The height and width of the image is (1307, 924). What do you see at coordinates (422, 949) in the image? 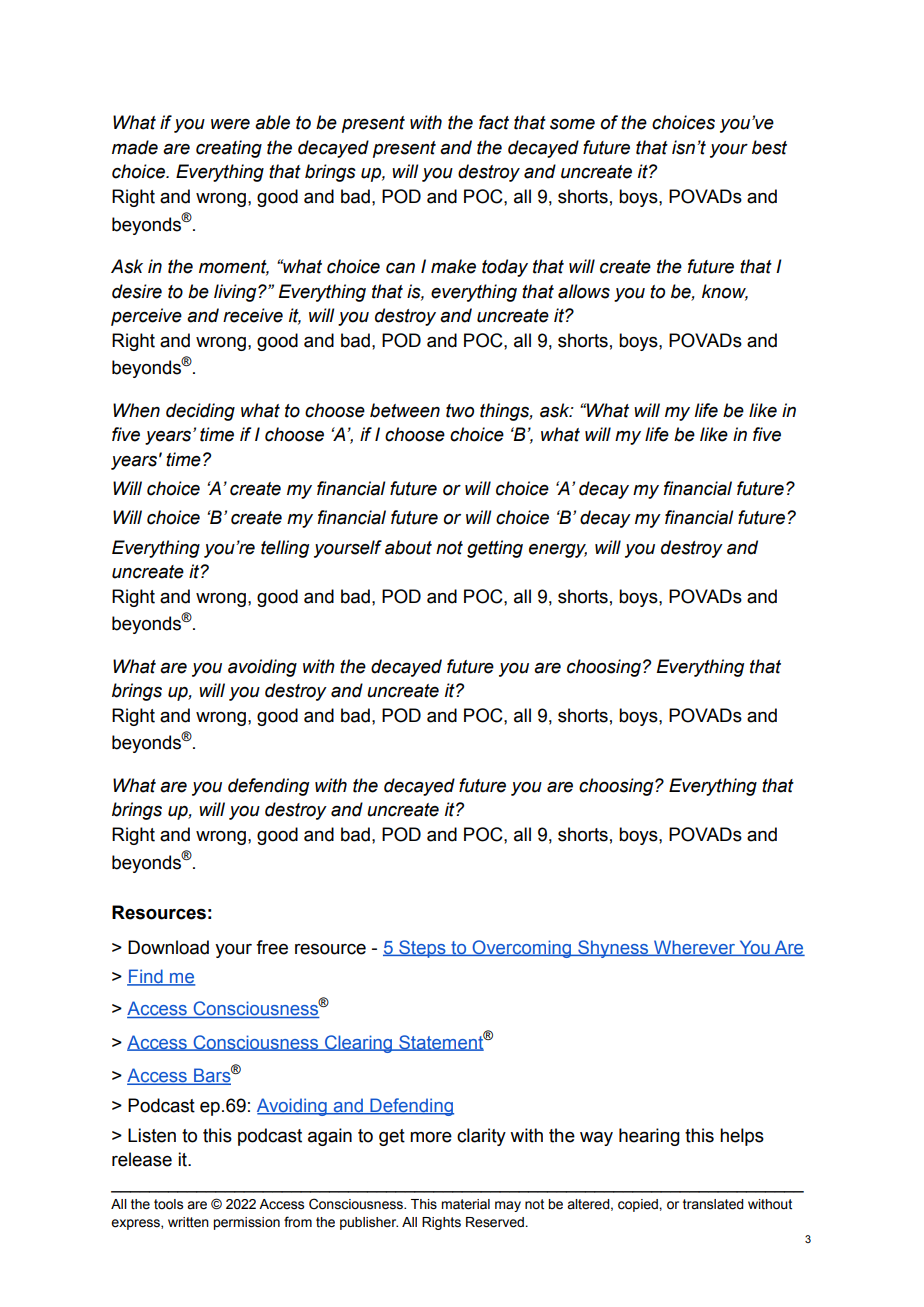
I see `Steps` at bounding box center [422, 949].
